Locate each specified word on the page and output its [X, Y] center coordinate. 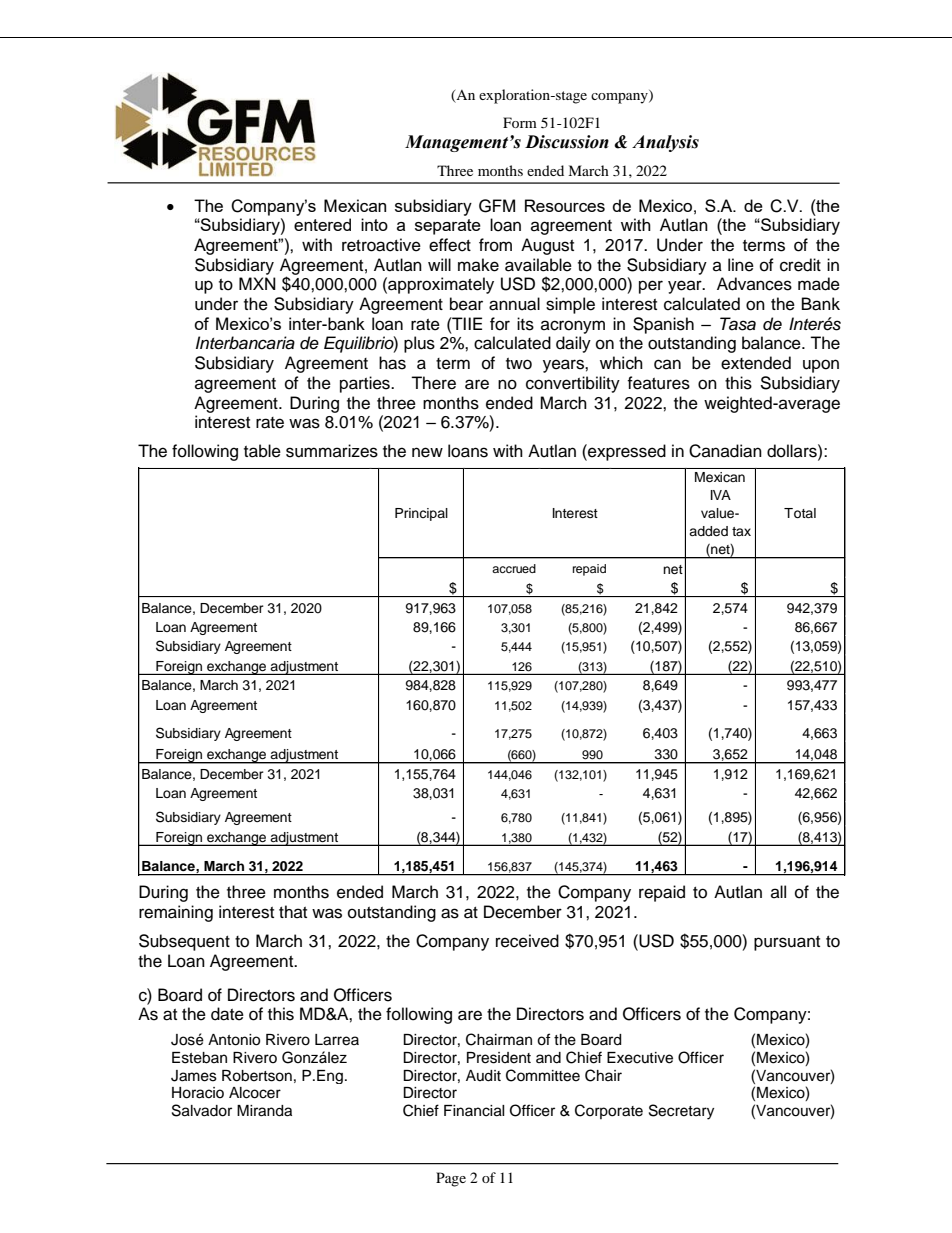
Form [520, 122]
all [778, 891]
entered [322, 224]
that [293, 911]
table [262, 451]
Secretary [681, 1112]
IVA [721, 495]
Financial [474, 1111]
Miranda [264, 1111]
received [527, 941]
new [427, 452]
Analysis [665, 143]
